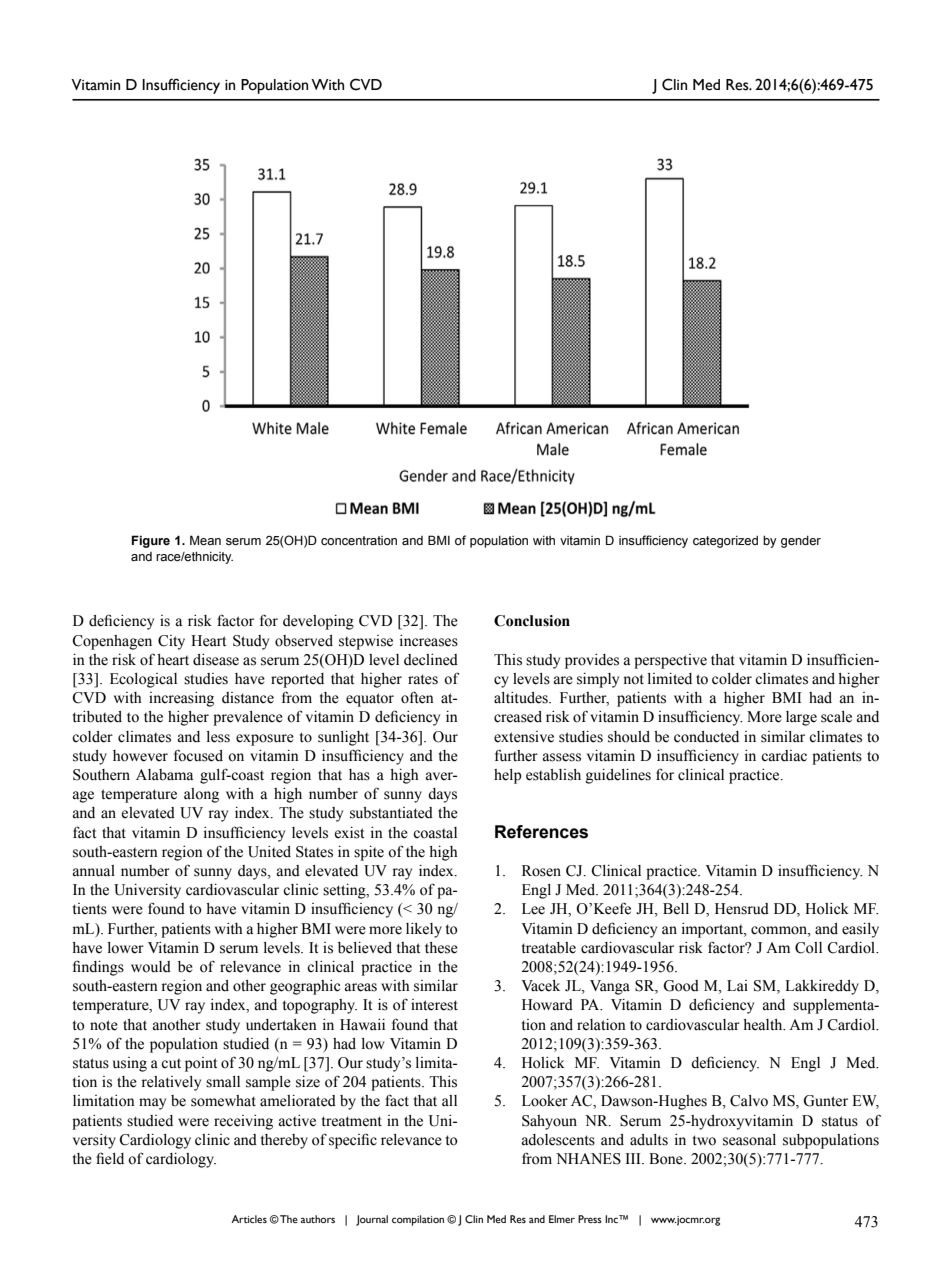 The width and height of the page is (952, 1270). I want to click on Alabama, so click(164, 775).
